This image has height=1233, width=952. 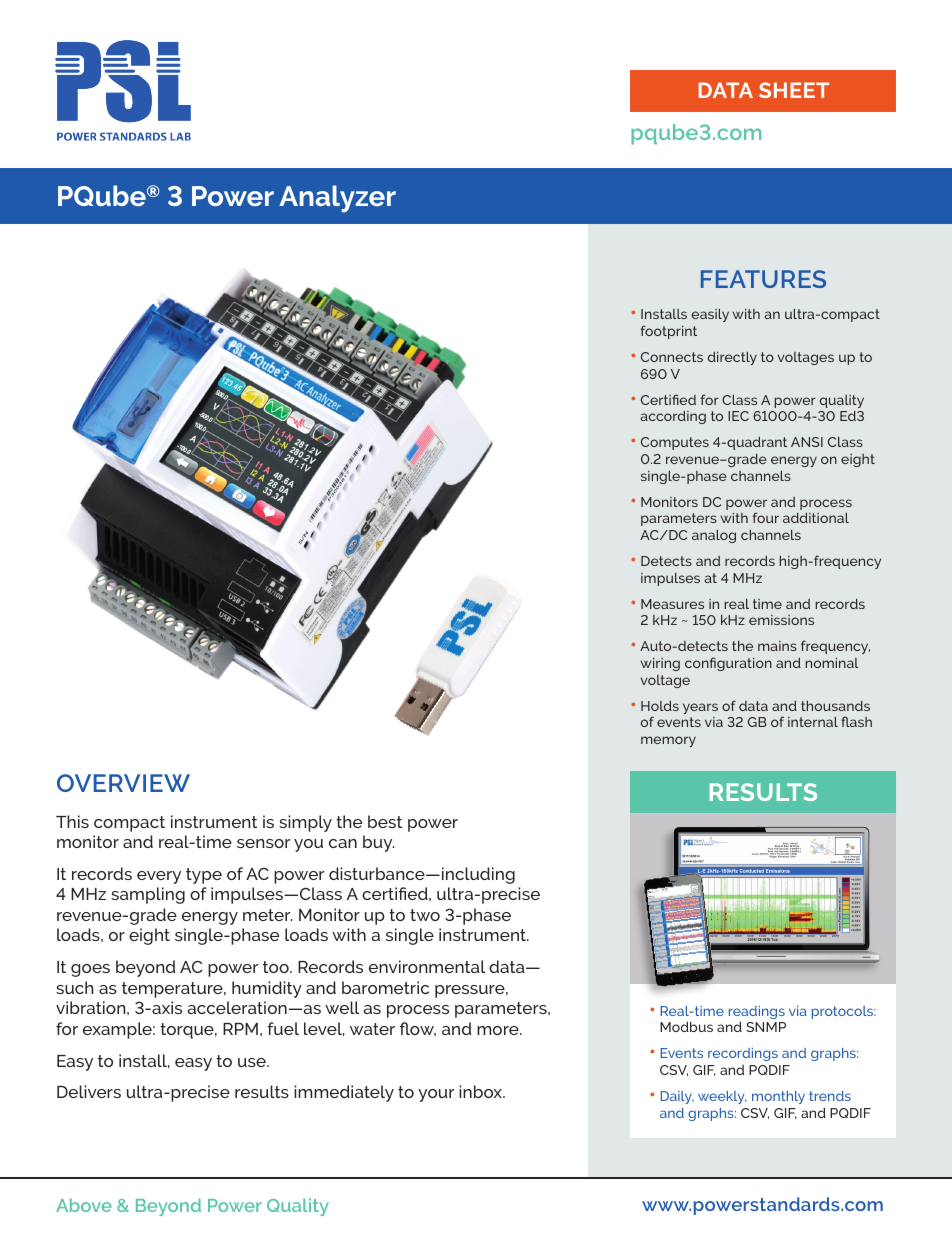 I want to click on directly, so click(x=732, y=358).
